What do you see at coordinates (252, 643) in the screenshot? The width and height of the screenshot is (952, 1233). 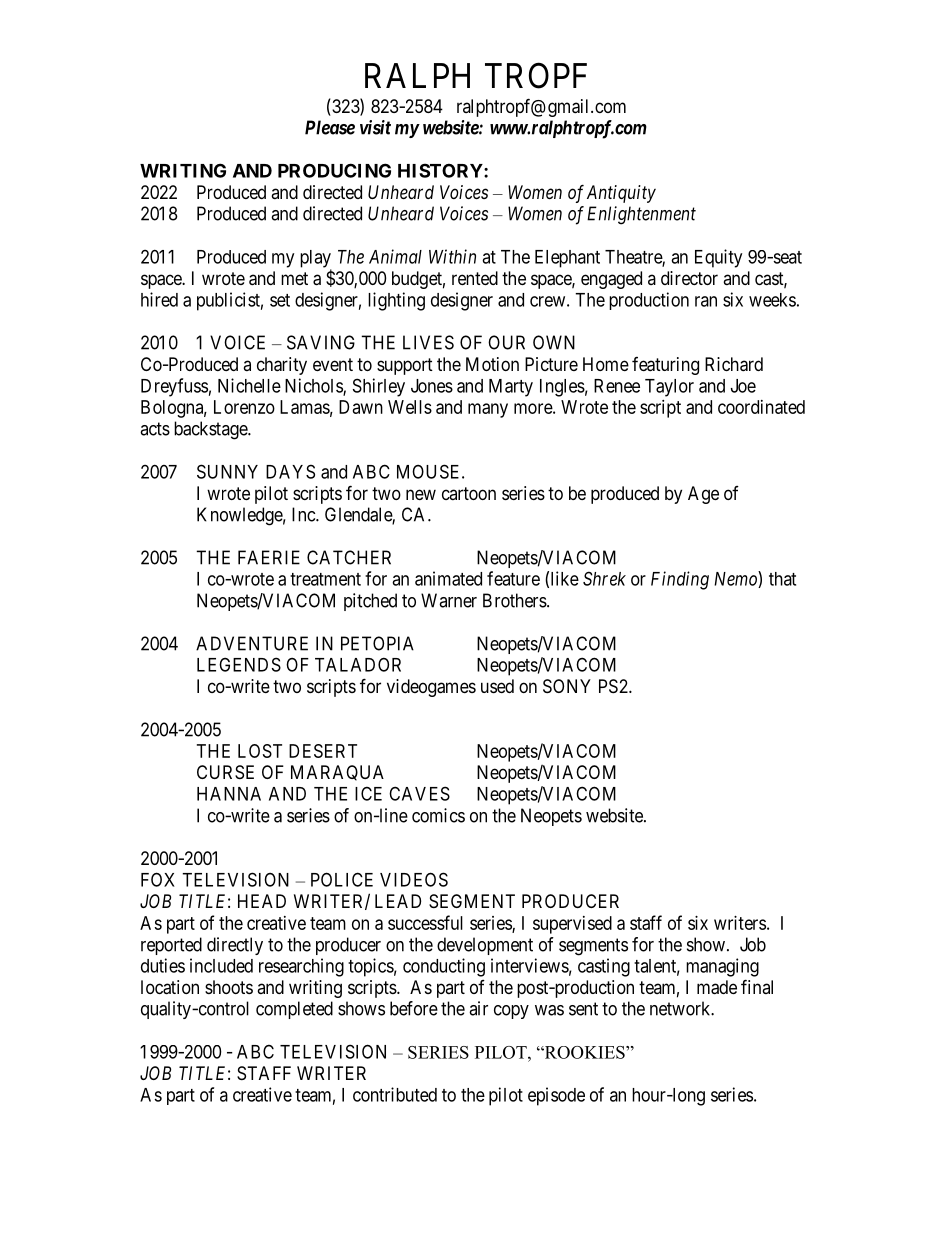 I see `ADVENTURE` at bounding box center [252, 643].
